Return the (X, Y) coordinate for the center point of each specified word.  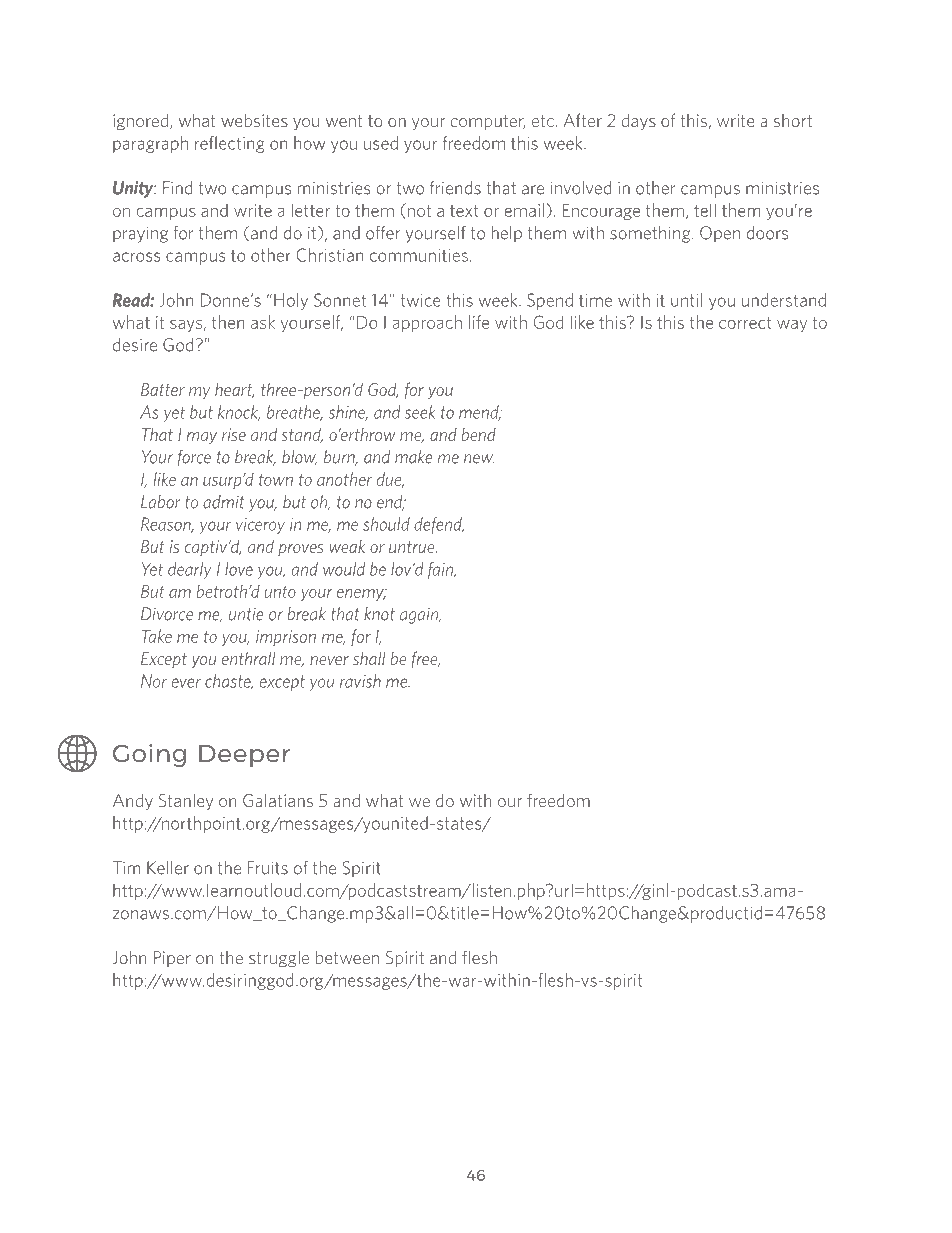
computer (488, 122)
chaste (229, 682)
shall (369, 658)
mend (480, 413)
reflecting (230, 144)
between (347, 957)
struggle (279, 959)
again (420, 615)
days (639, 122)
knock (239, 413)
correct (745, 323)
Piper (172, 959)
